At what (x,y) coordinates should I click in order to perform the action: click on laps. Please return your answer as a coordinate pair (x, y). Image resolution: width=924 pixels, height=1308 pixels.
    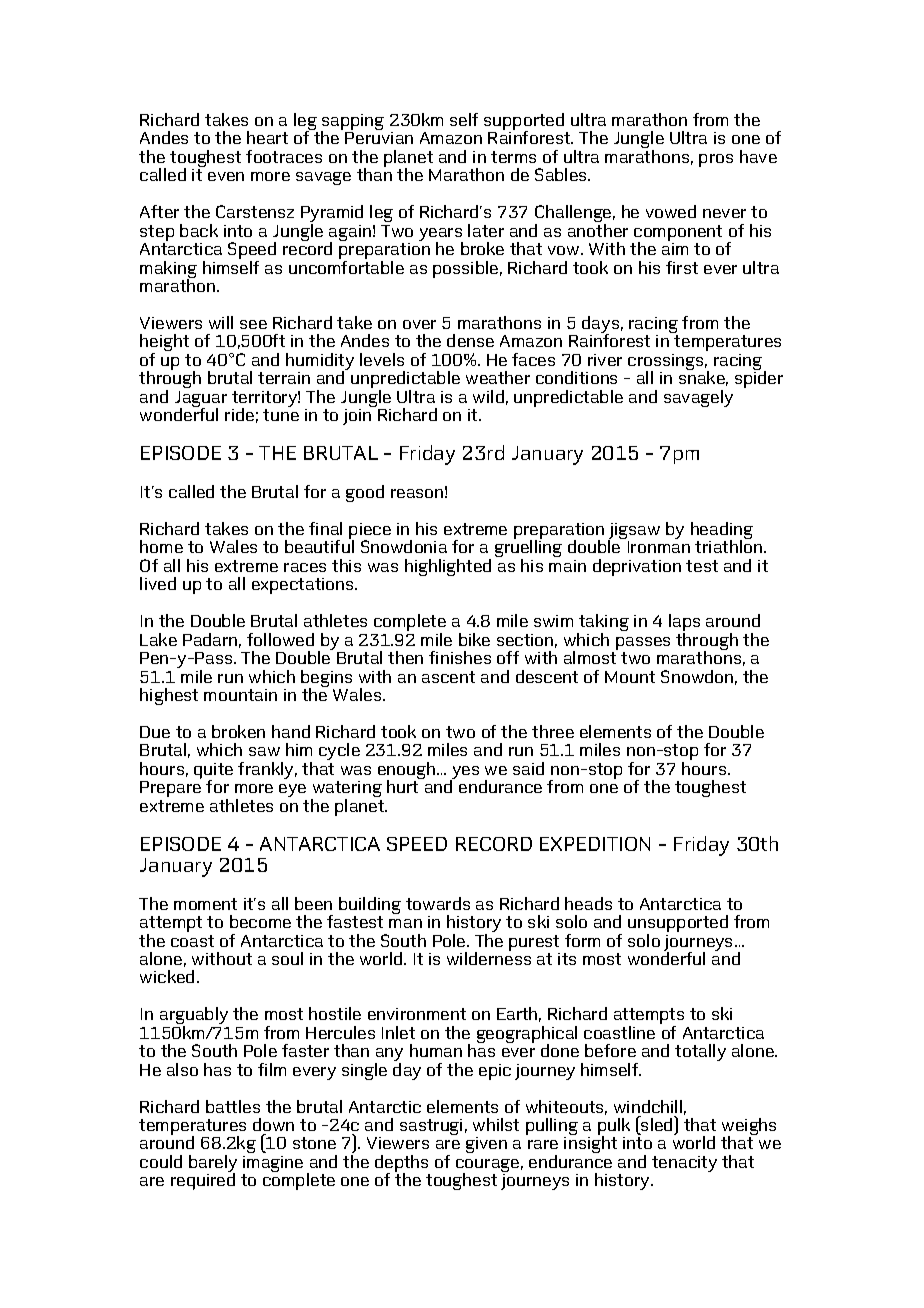
    Looking at the image, I should click on (684, 624).
